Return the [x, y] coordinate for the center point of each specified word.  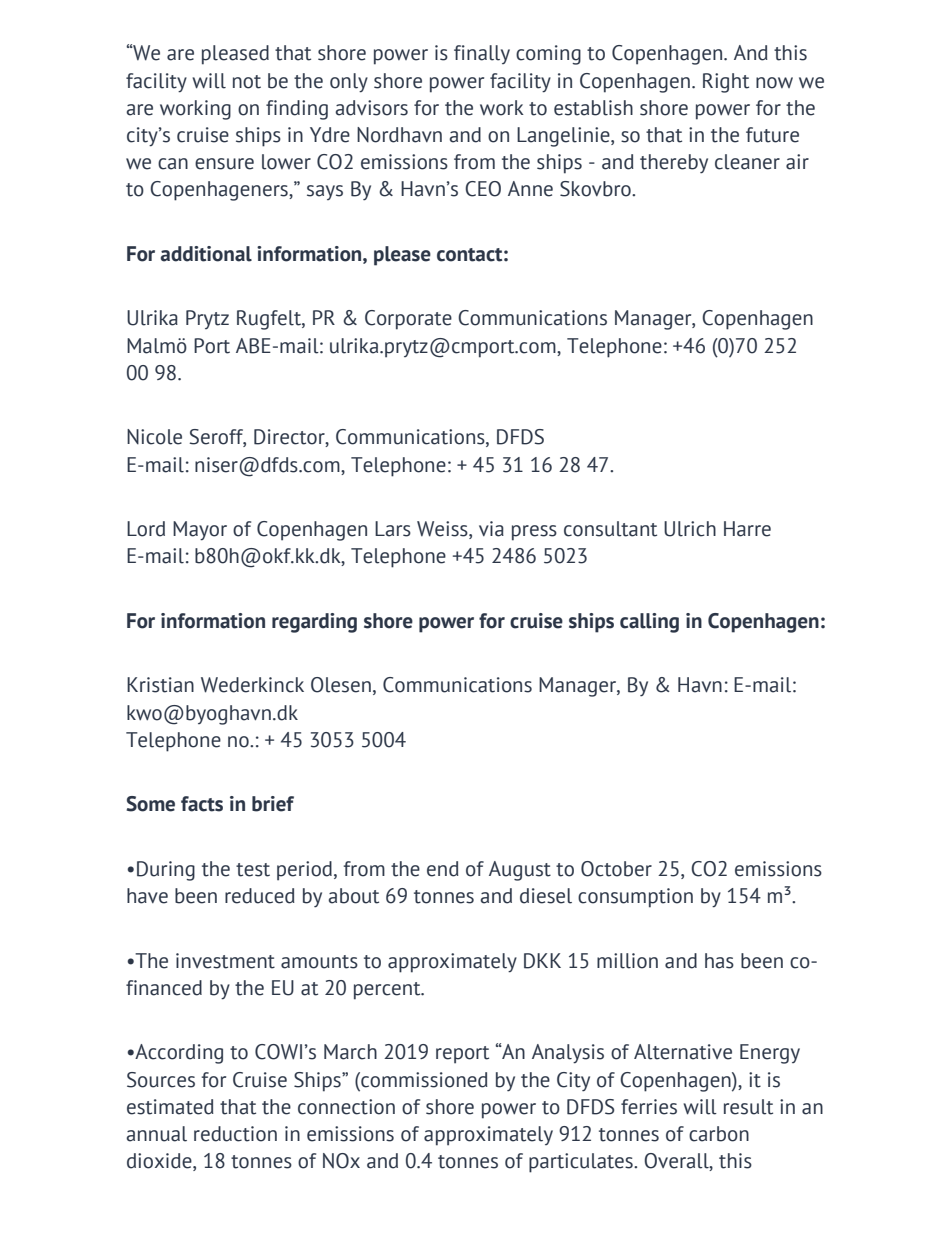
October [616, 869]
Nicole [154, 437]
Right [726, 83]
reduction [235, 1134]
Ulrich [690, 529]
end [443, 869]
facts [202, 804]
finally [482, 54]
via [491, 529]
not [247, 82]
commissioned [423, 1080]
